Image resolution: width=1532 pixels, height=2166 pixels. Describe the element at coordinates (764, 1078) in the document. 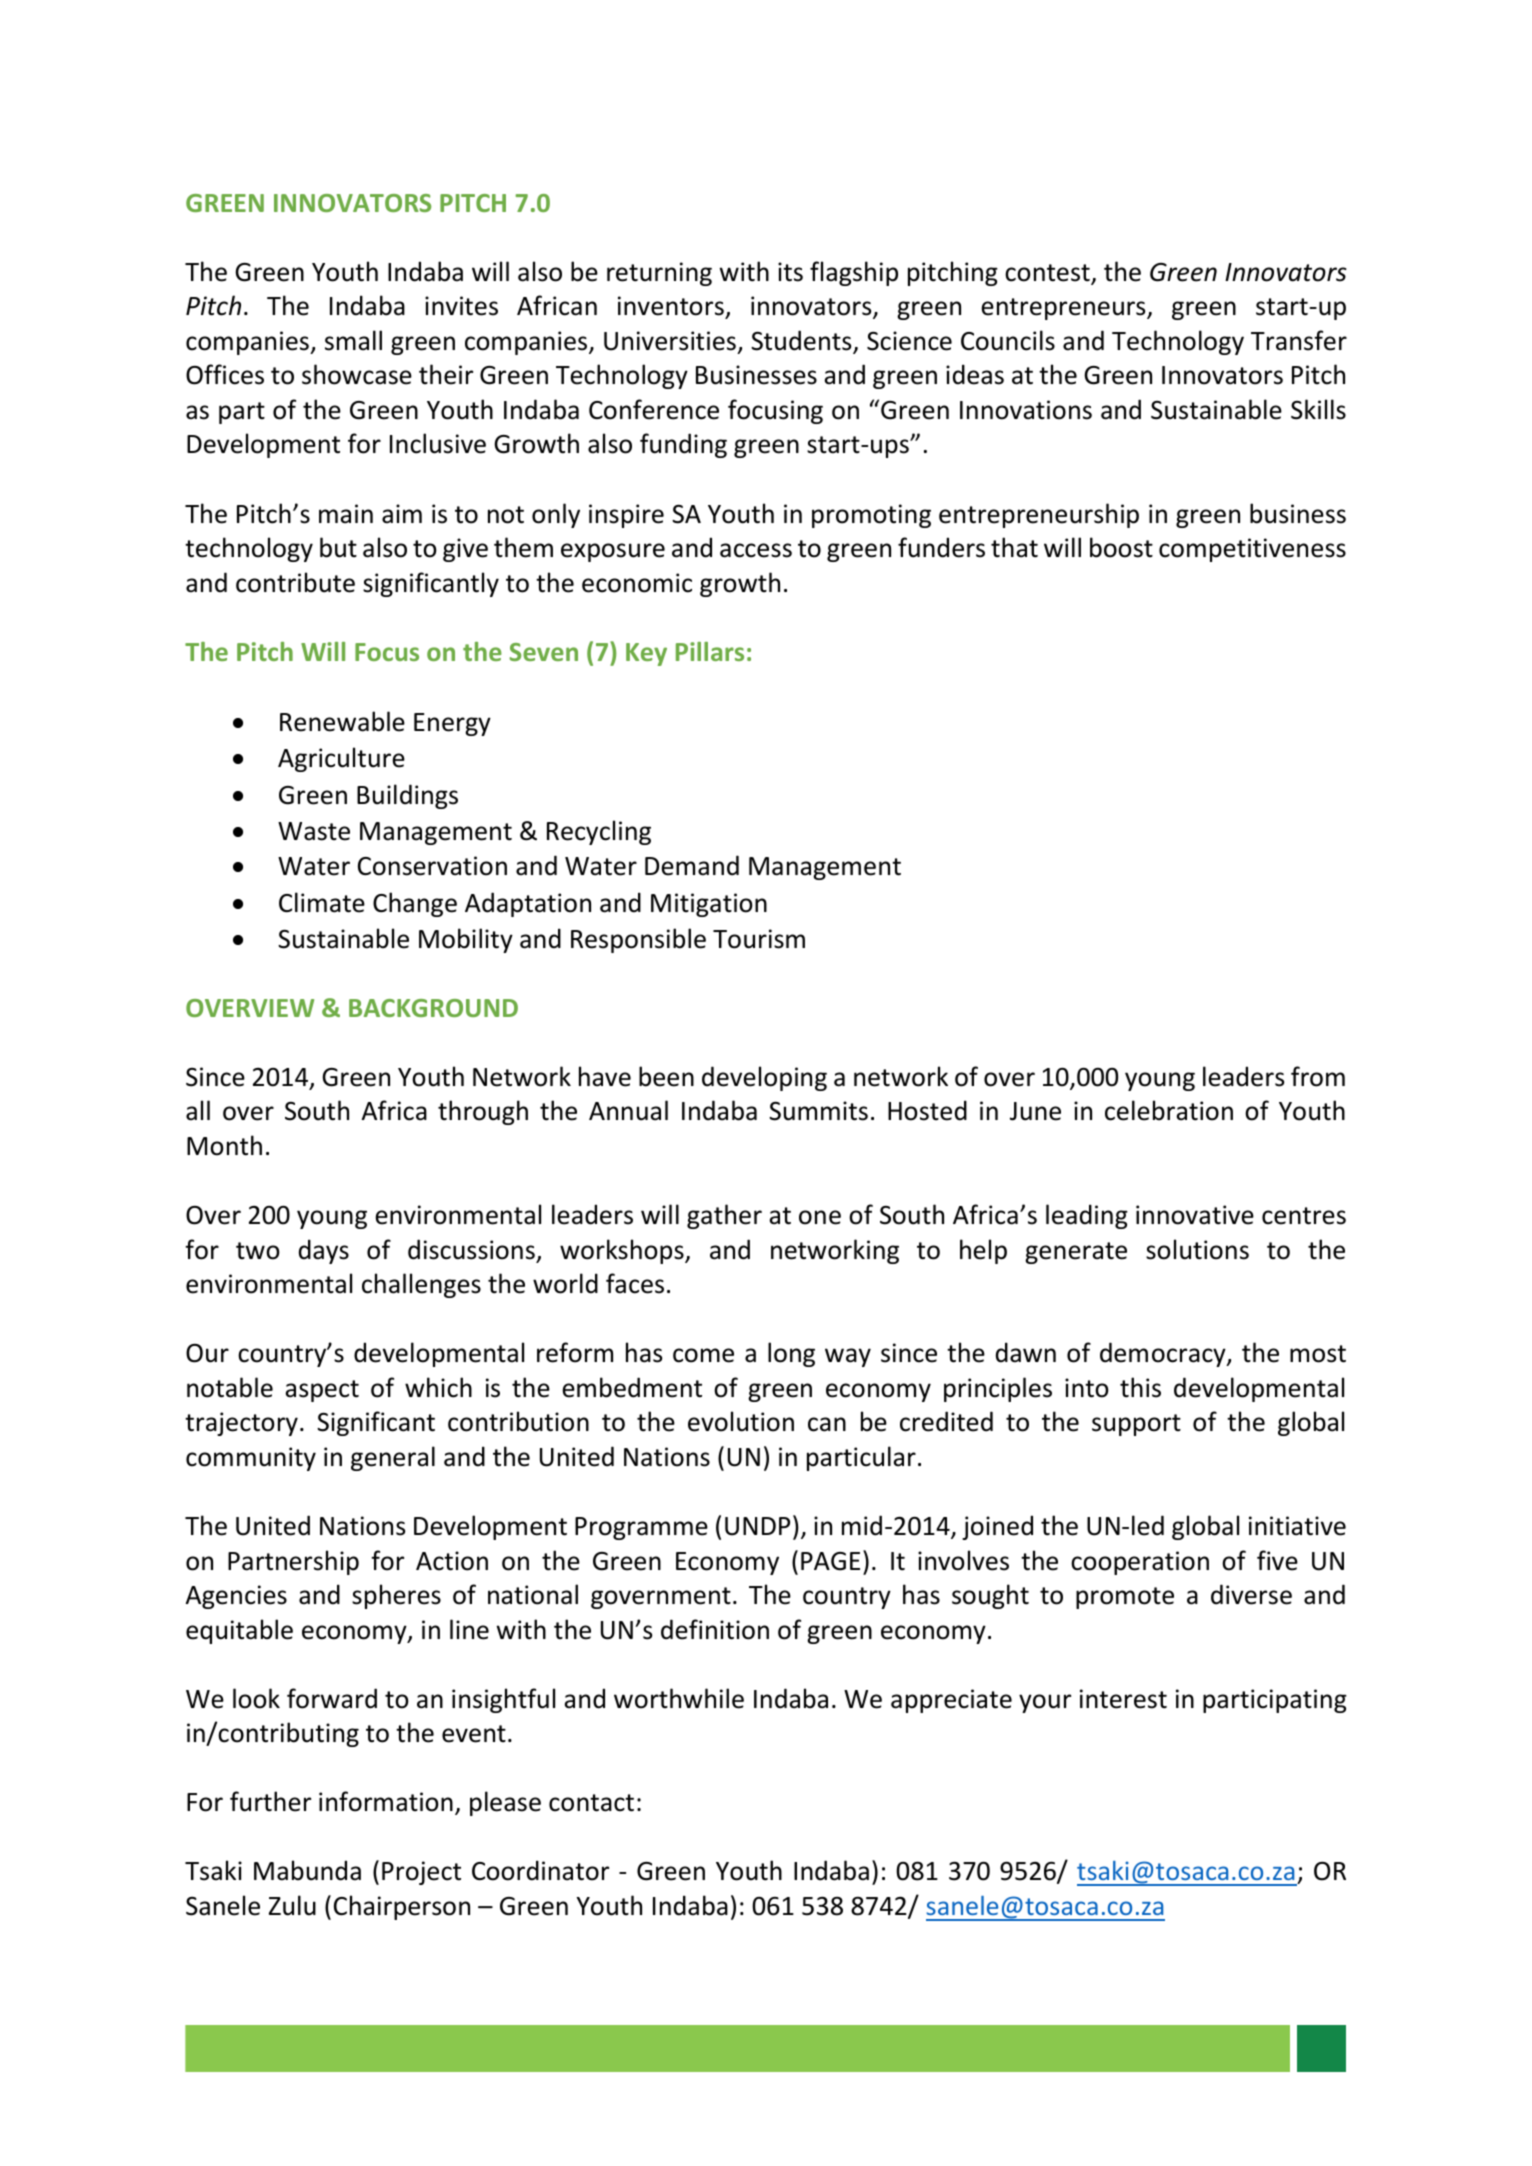

I see `developing` at that location.
